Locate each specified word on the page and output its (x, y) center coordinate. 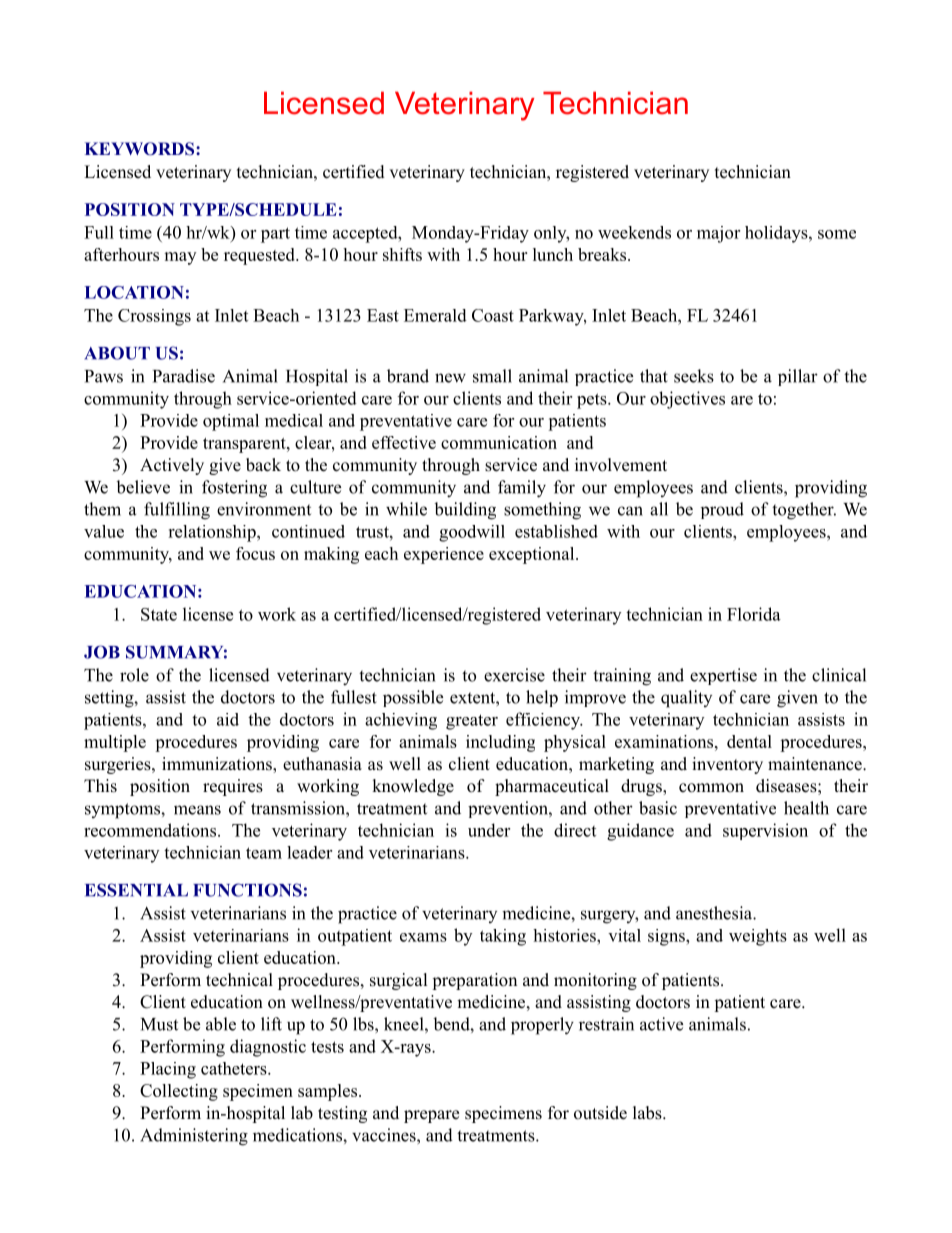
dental (749, 741)
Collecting (179, 1092)
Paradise (184, 376)
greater (472, 722)
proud (722, 510)
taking (503, 937)
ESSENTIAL (136, 890)
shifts (402, 254)
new (450, 378)
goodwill (472, 533)
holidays (777, 234)
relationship (213, 533)
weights (758, 937)
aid (228, 719)
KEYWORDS (141, 149)
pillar (798, 377)
